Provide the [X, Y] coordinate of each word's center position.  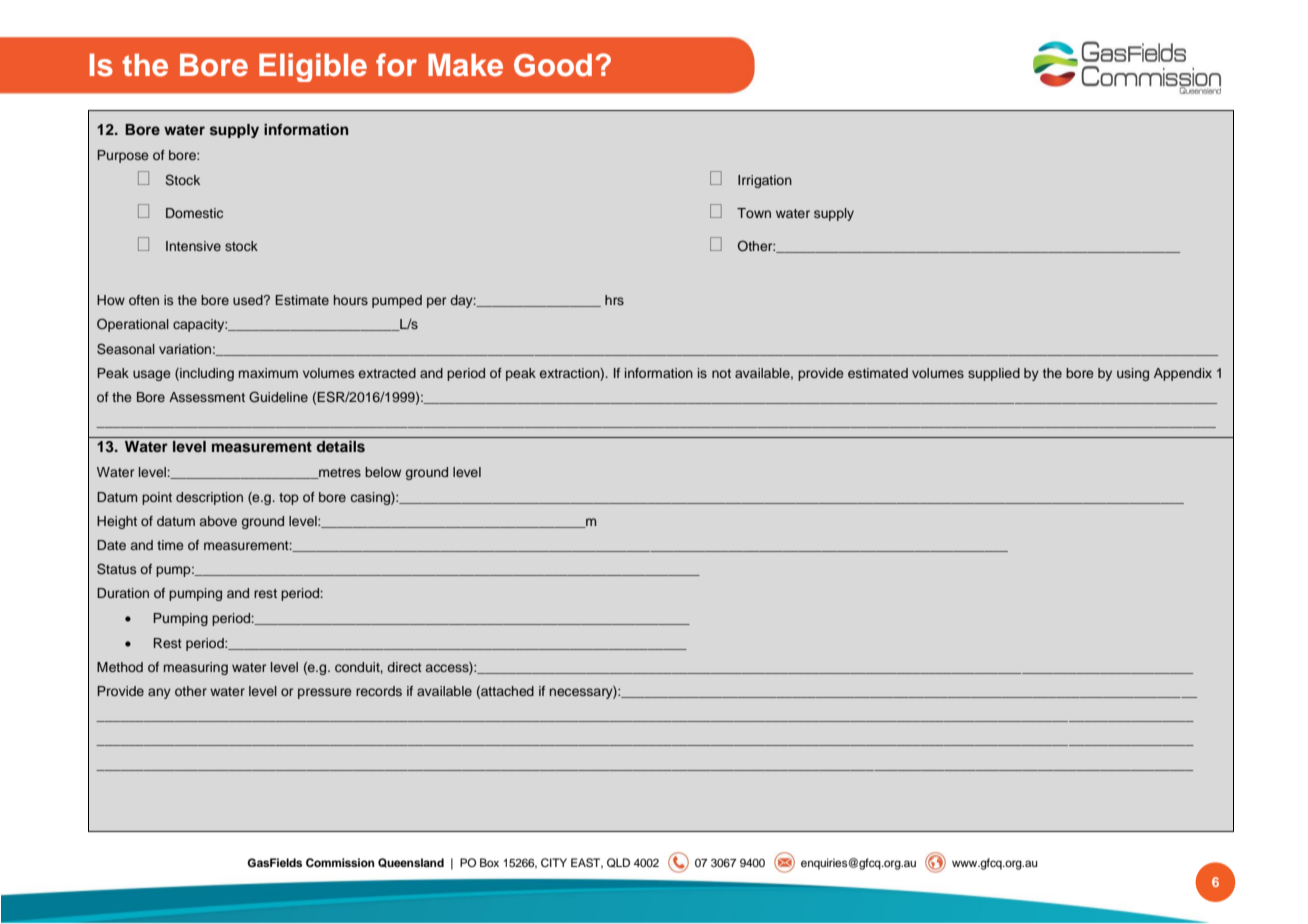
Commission [340, 862]
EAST [587, 863]
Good [553, 65]
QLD [618, 863]
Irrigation [765, 181]
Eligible [313, 67]
